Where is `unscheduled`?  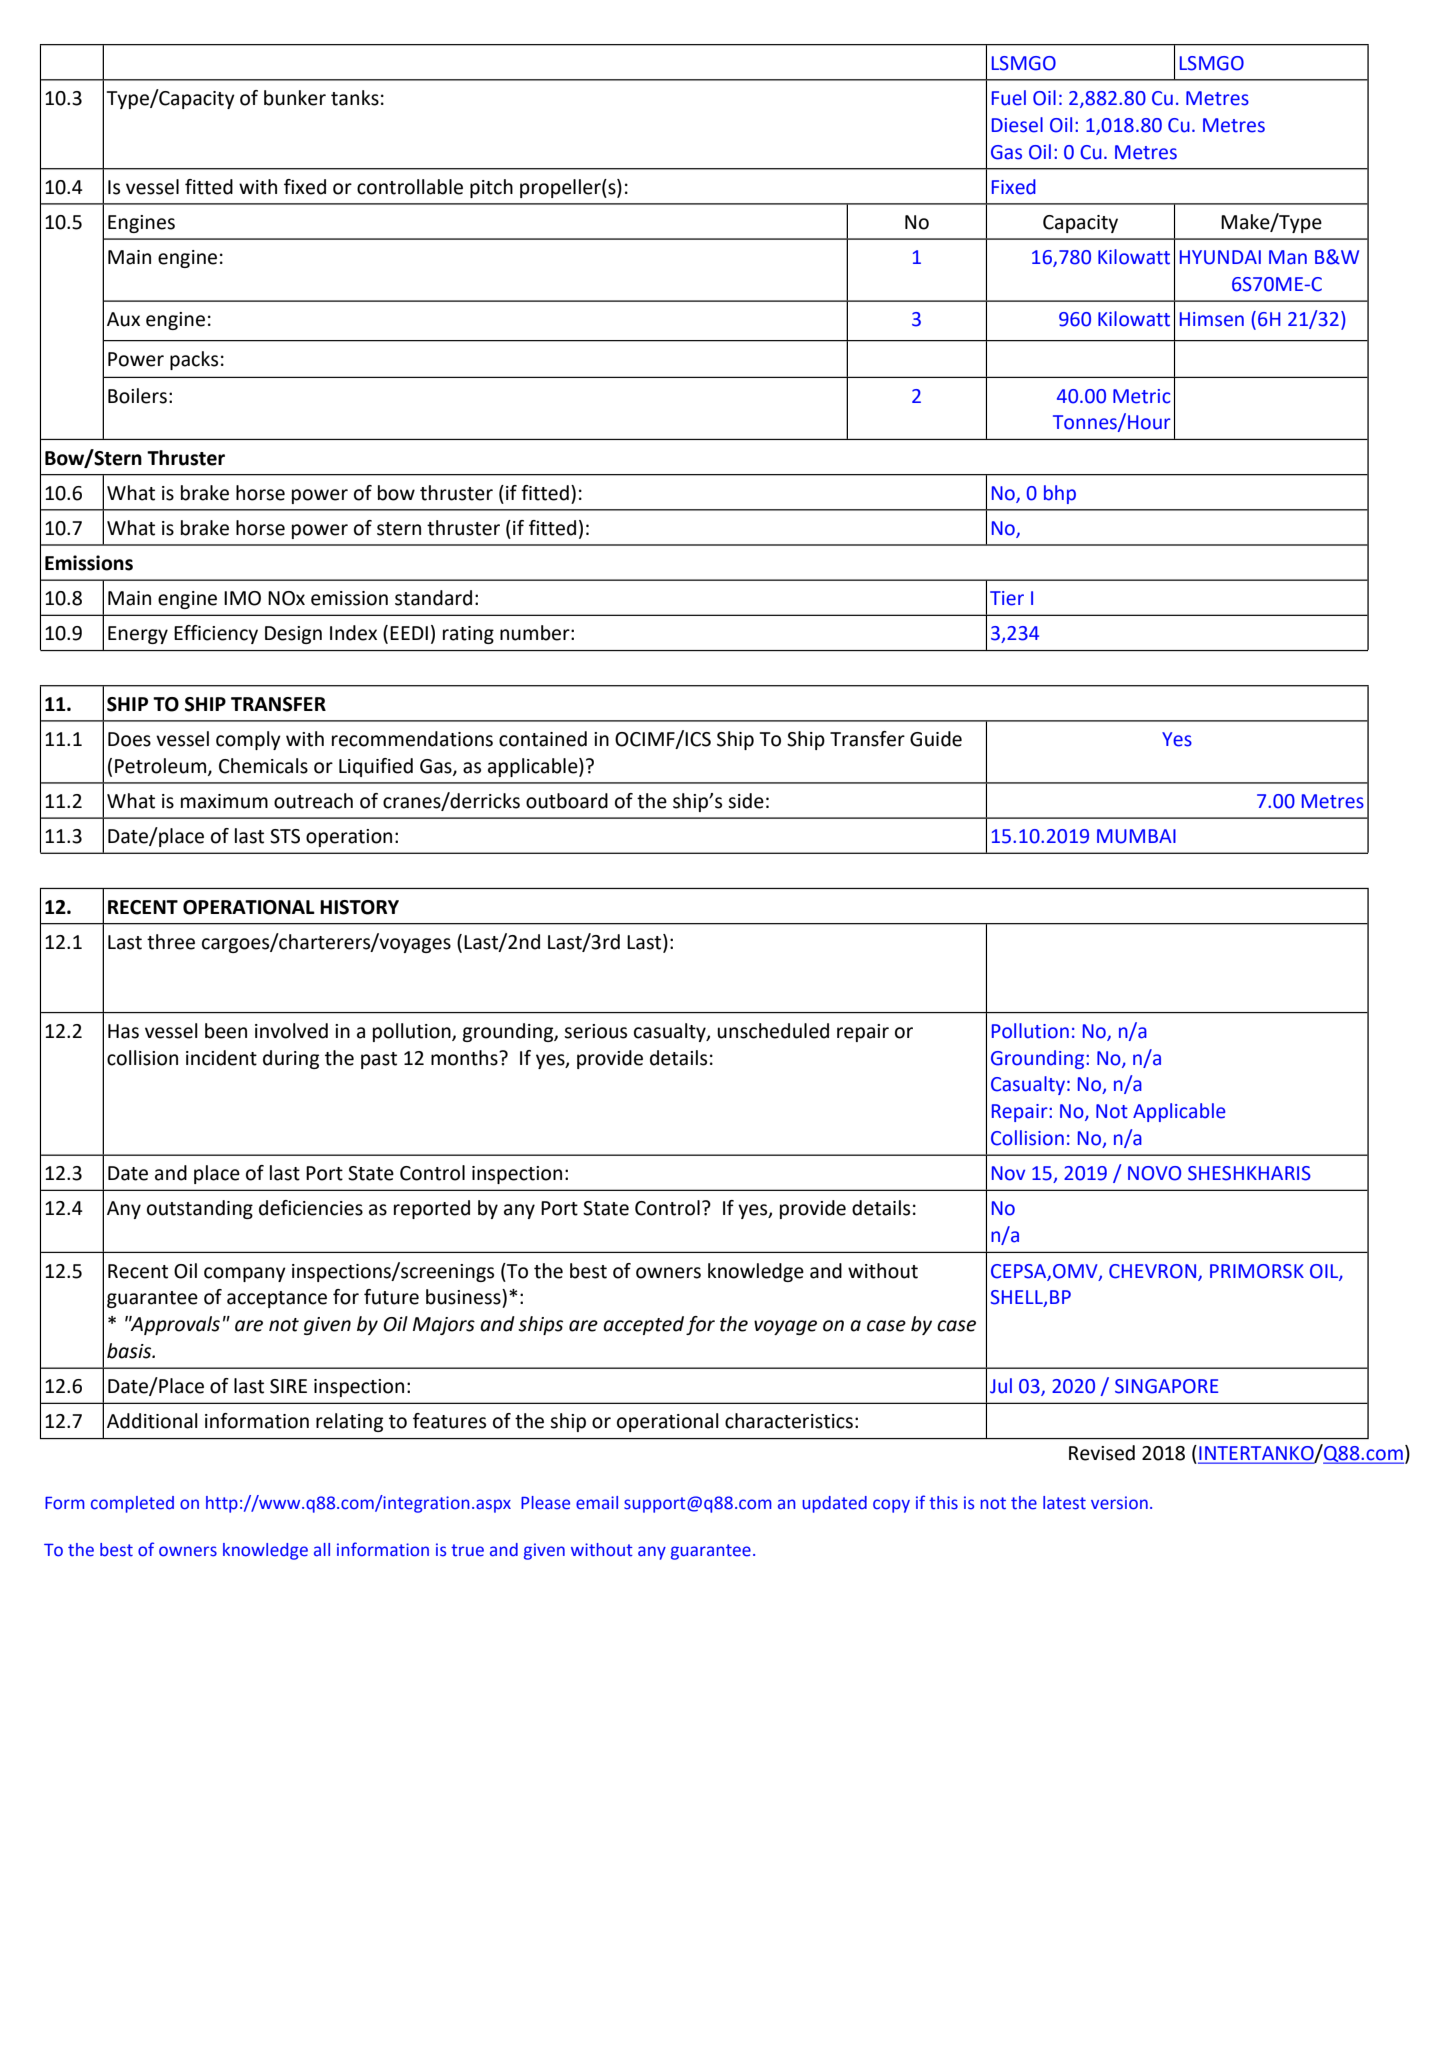 unscheduled is located at coordinates (773, 1031).
